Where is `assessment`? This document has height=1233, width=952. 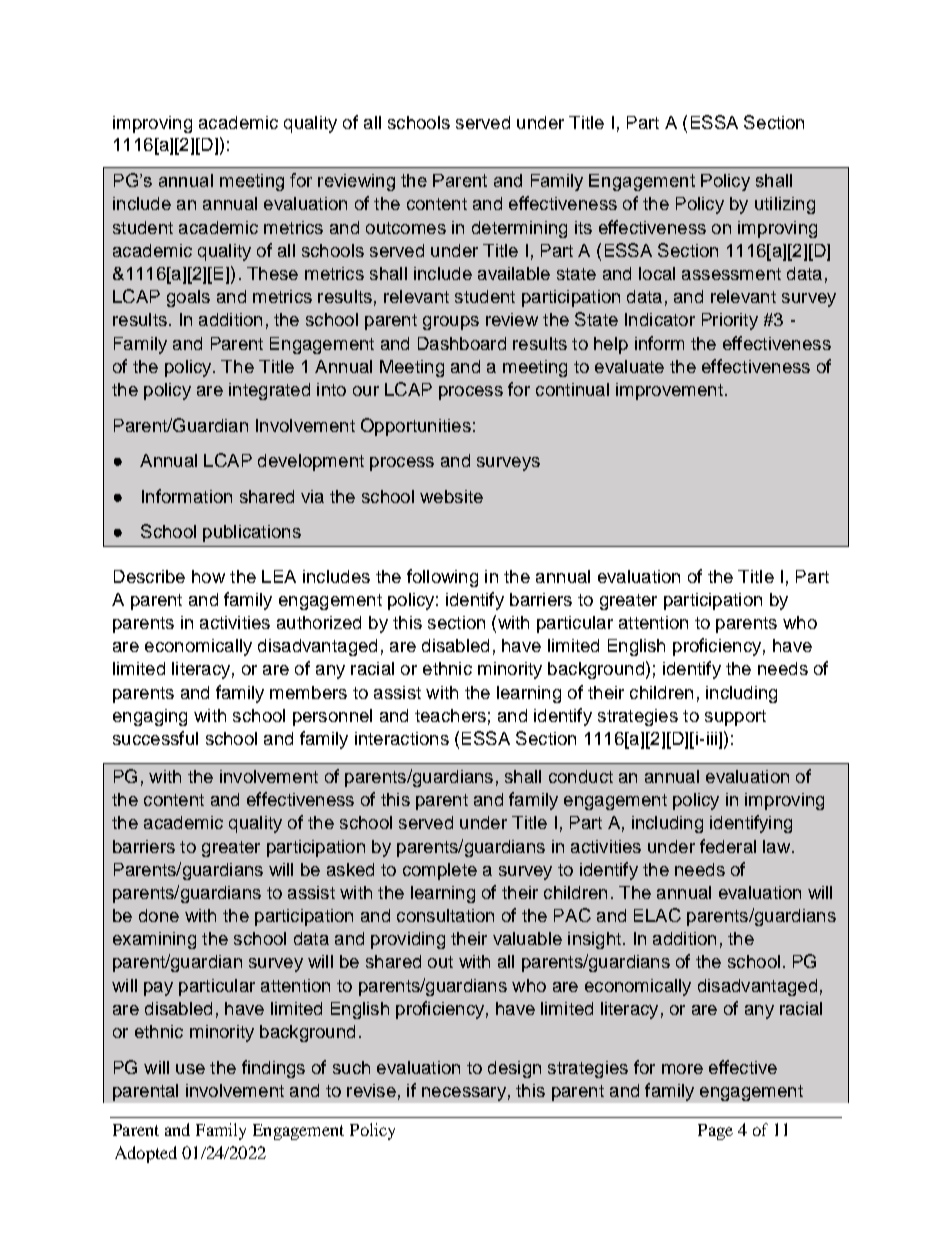
assessment is located at coordinates (731, 274).
